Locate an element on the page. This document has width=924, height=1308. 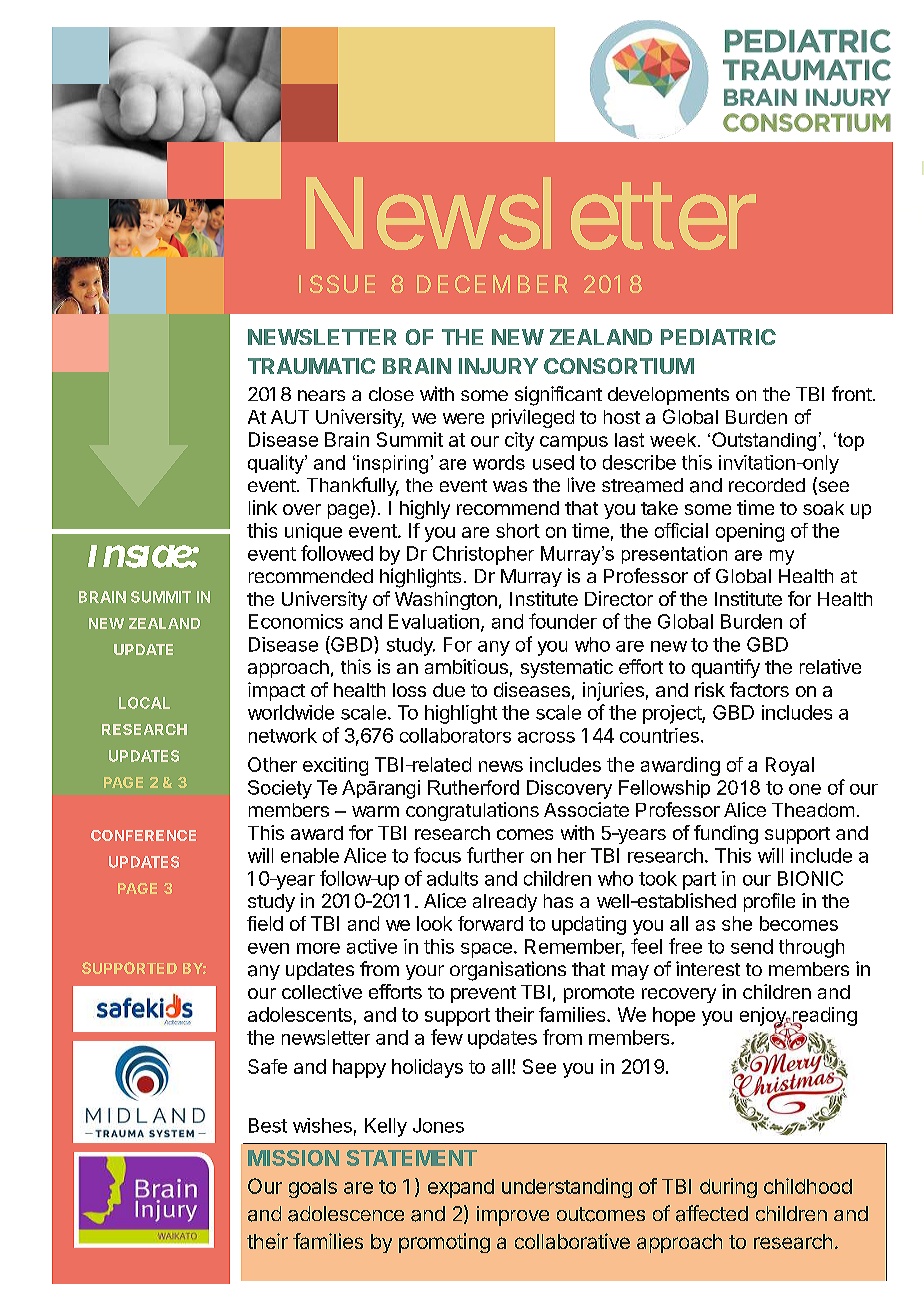
AUT is located at coordinates (290, 417).
